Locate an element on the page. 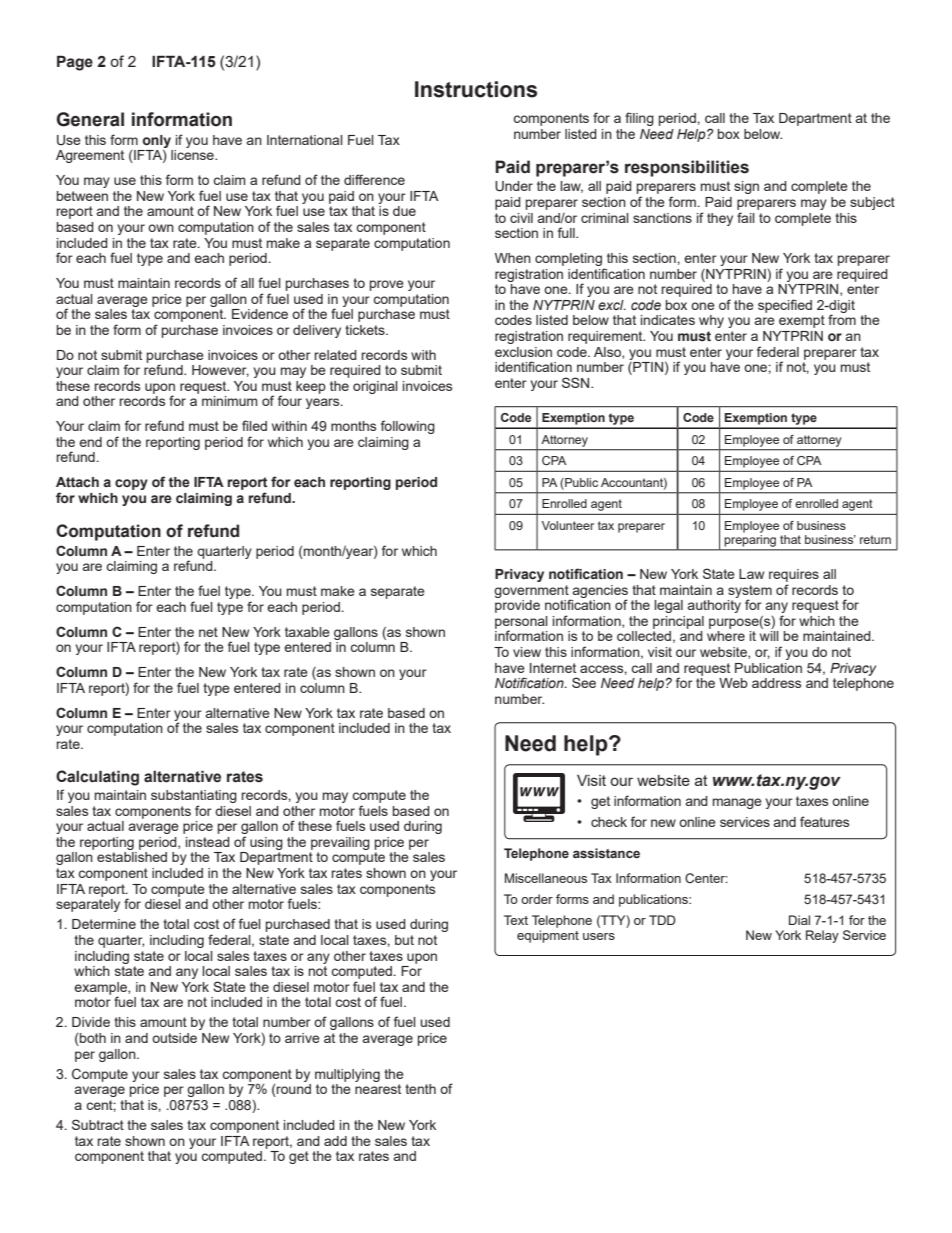 This document has width=952, height=1233. Instructions is located at coordinates (476, 89).
